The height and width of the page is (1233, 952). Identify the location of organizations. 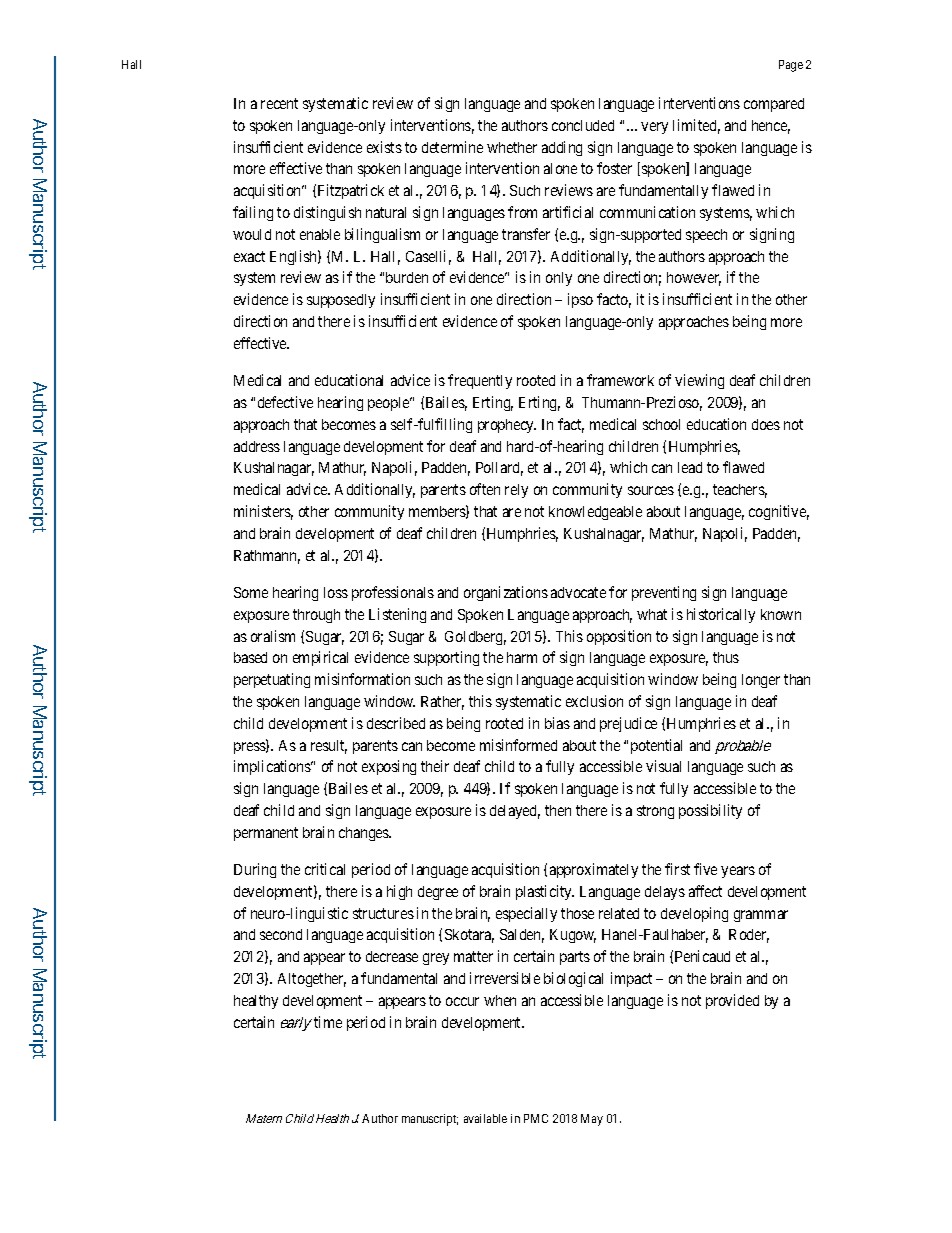
(506, 593).
